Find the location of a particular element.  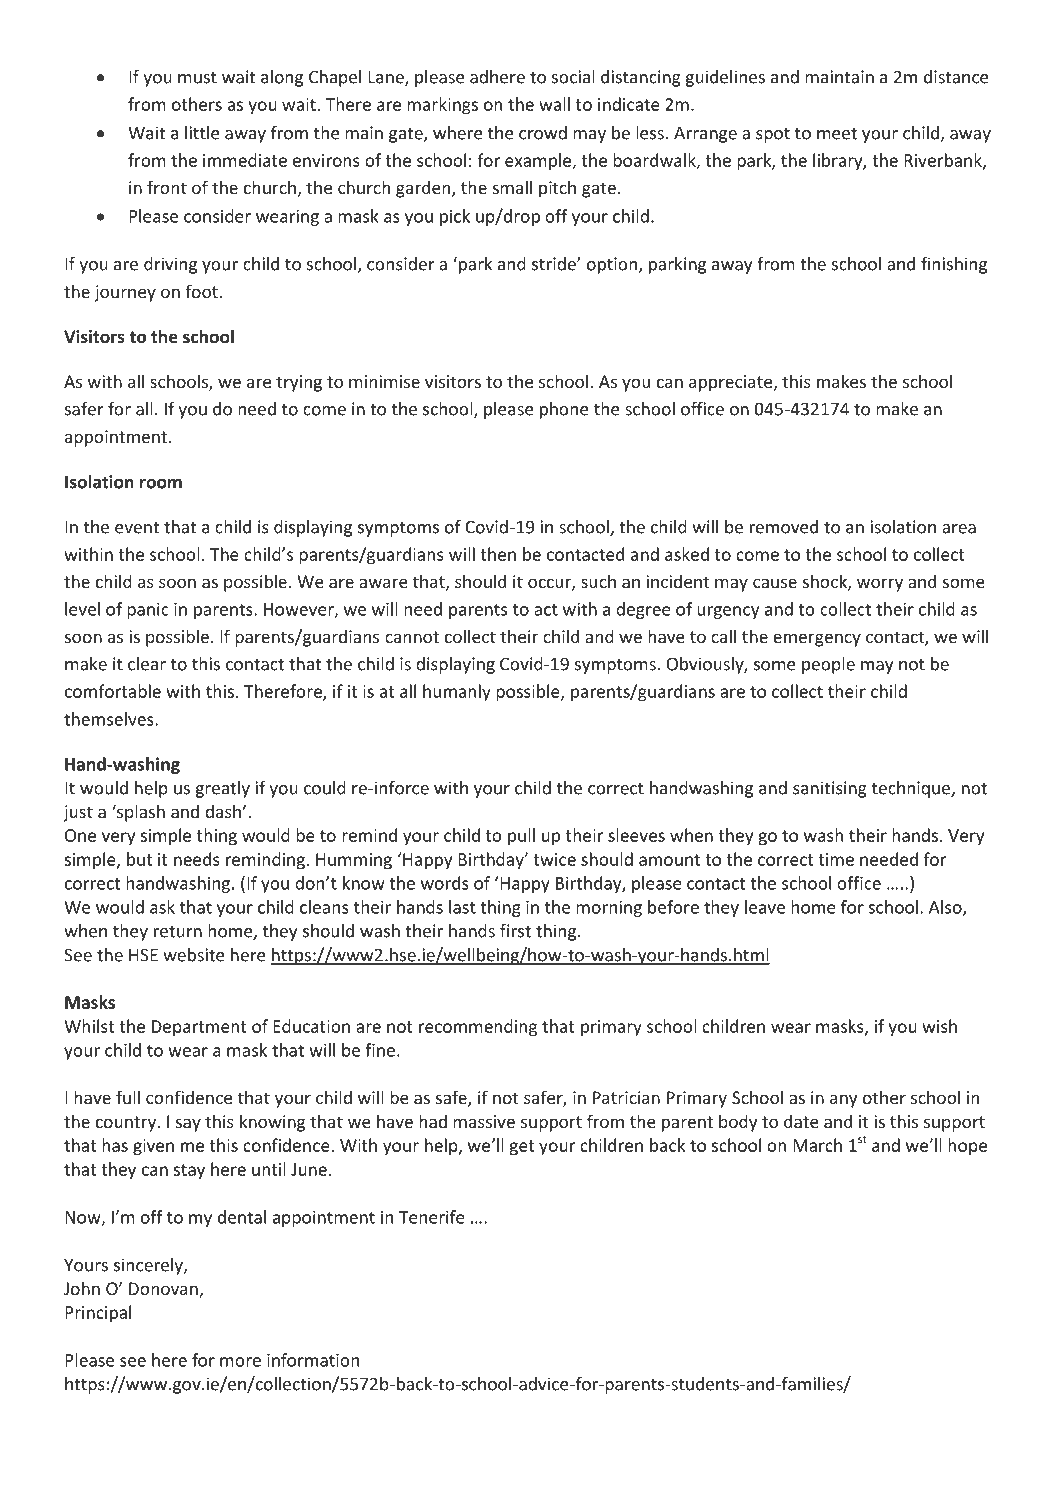

crowd is located at coordinates (543, 133).
